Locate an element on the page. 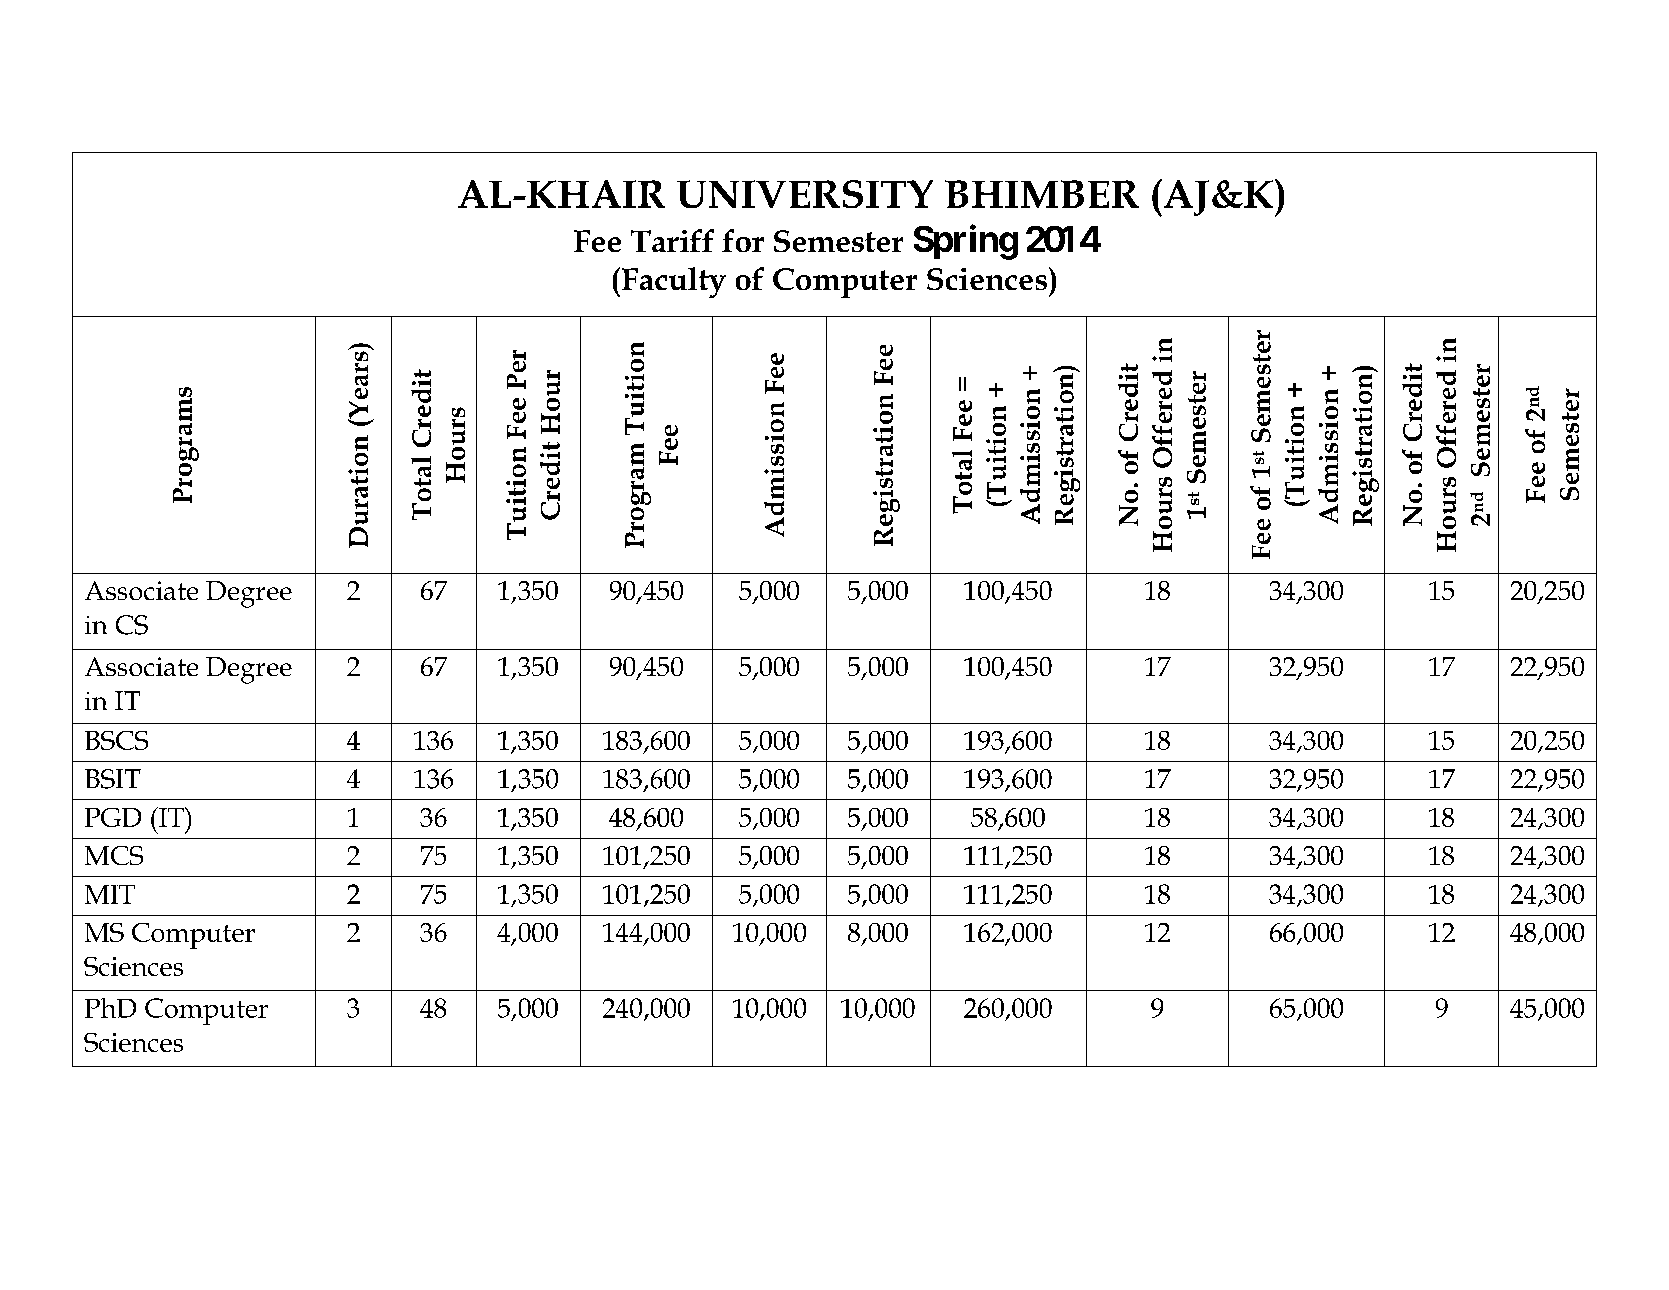 This image has width=1669, height=1290. PGD is located at coordinates (113, 817).
